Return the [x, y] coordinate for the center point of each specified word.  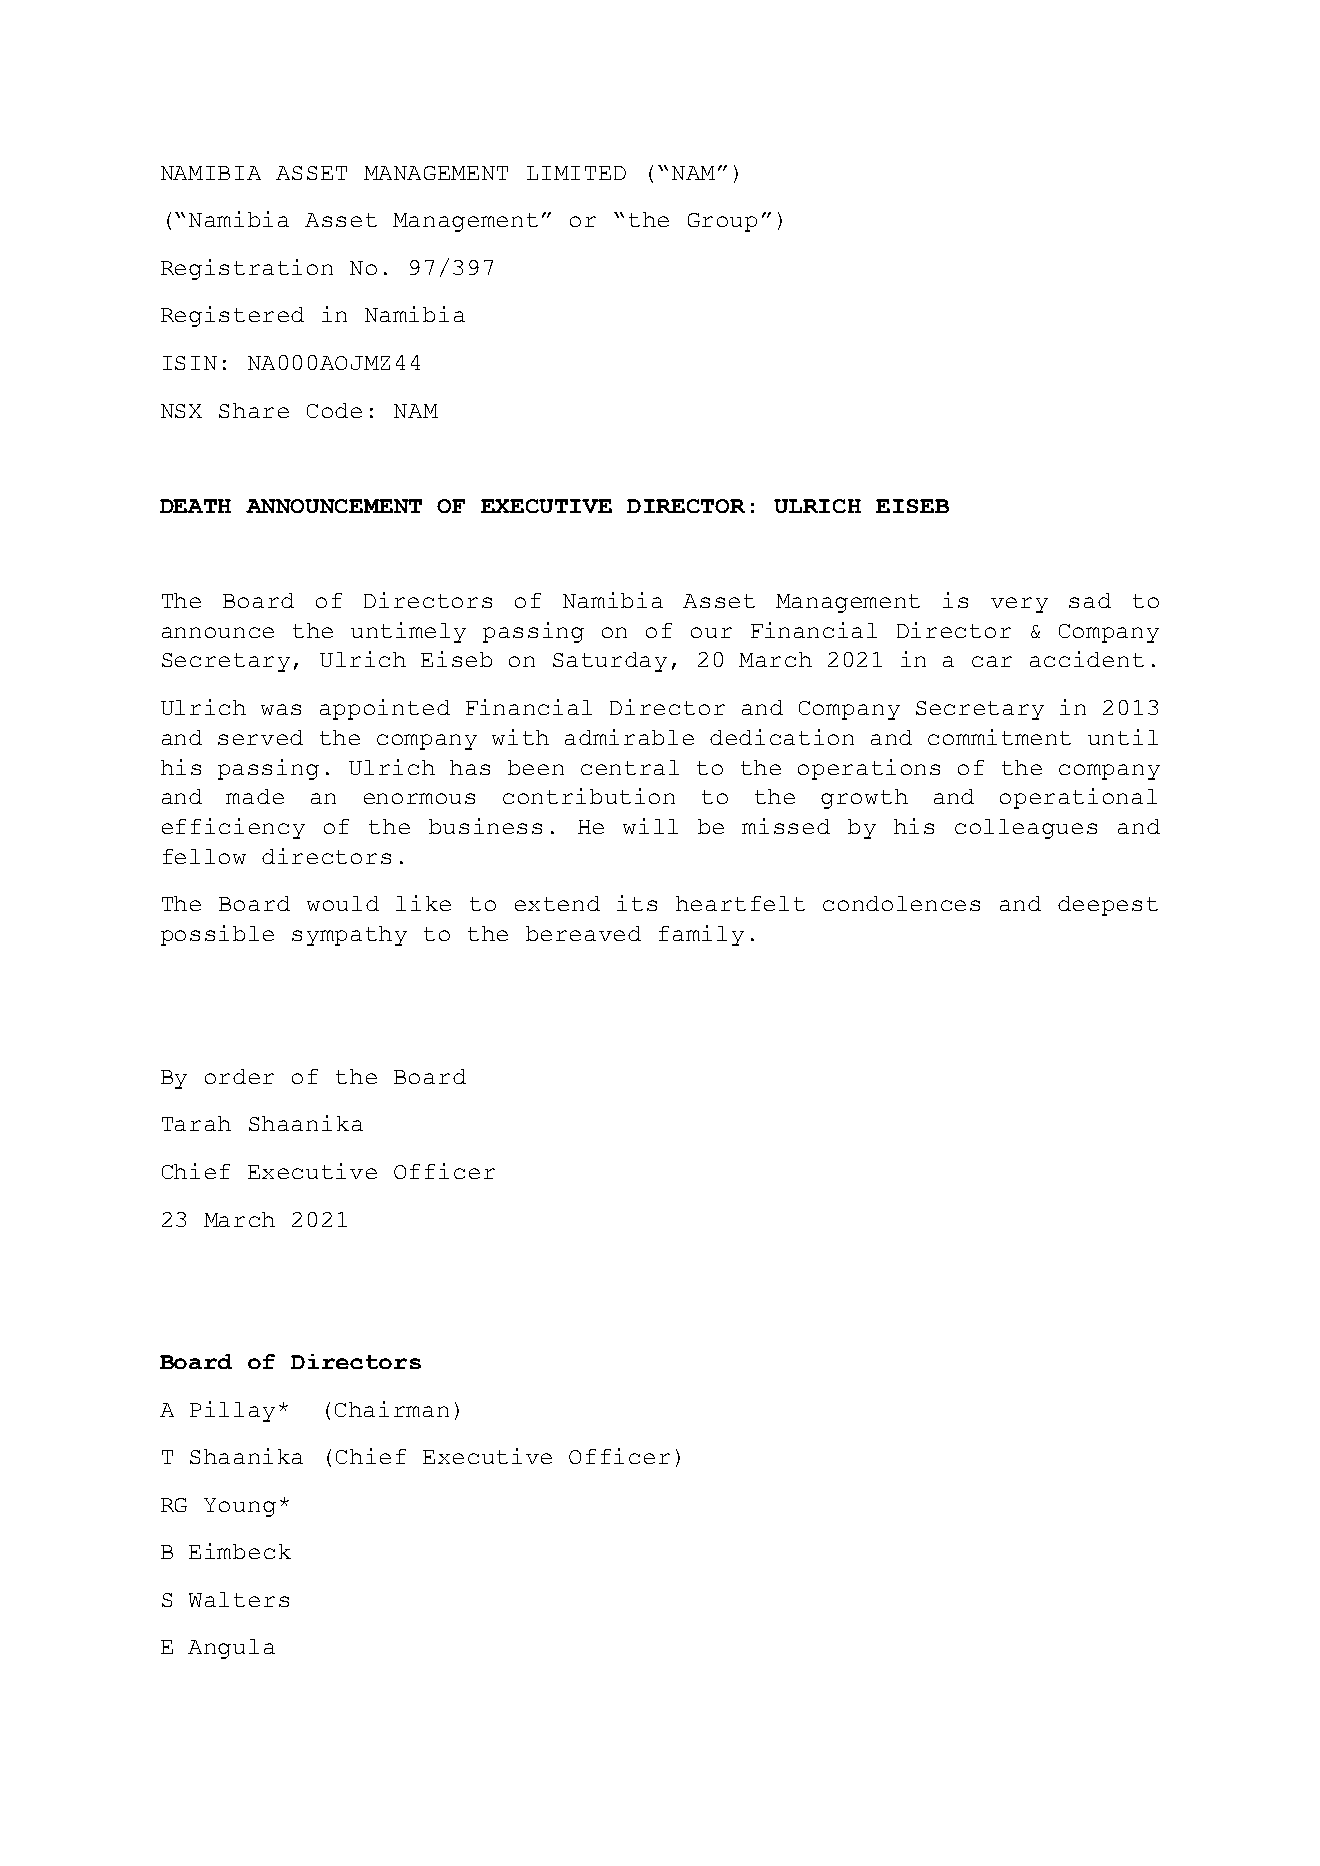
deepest [1108, 906]
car [992, 661]
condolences [901, 903]
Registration [247, 269]
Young [240, 1507]
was [281, 709]
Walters [239, 1599]
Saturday [610, 662]
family [701, 935]
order [239, 1076]
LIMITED [576, 173]
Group [722, 222]
